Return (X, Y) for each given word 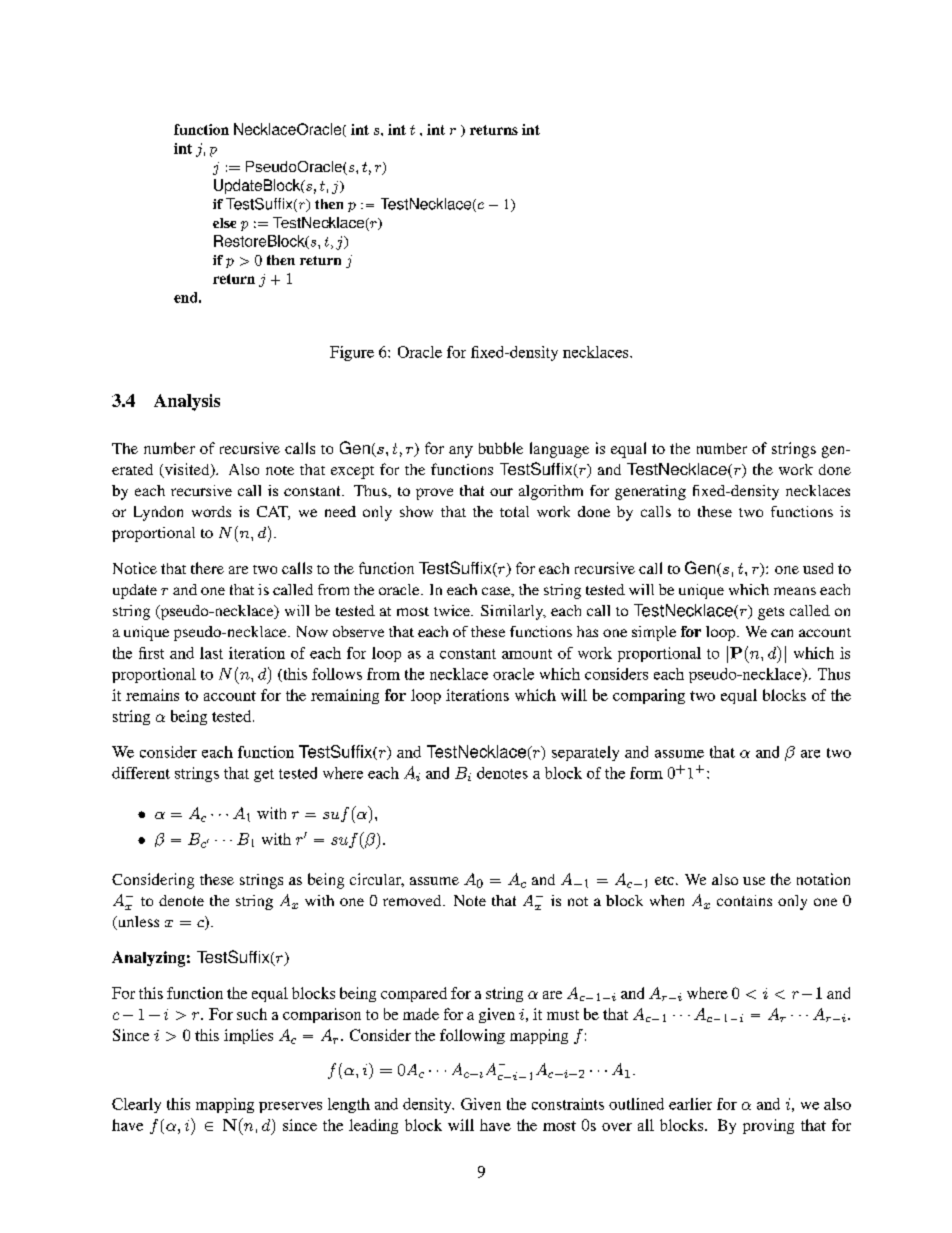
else (224, 223)
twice (453, 610)
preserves (290, 1107)
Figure (352, 353)
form (646, 773)
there (207, 568)
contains (744, 900)
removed (413, 900)
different (141, 773)
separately (585, 753)
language (559, 450)
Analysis (187, 402)
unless (137, 923)
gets (771, 613)
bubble (501, 448)
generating (650, 492)
